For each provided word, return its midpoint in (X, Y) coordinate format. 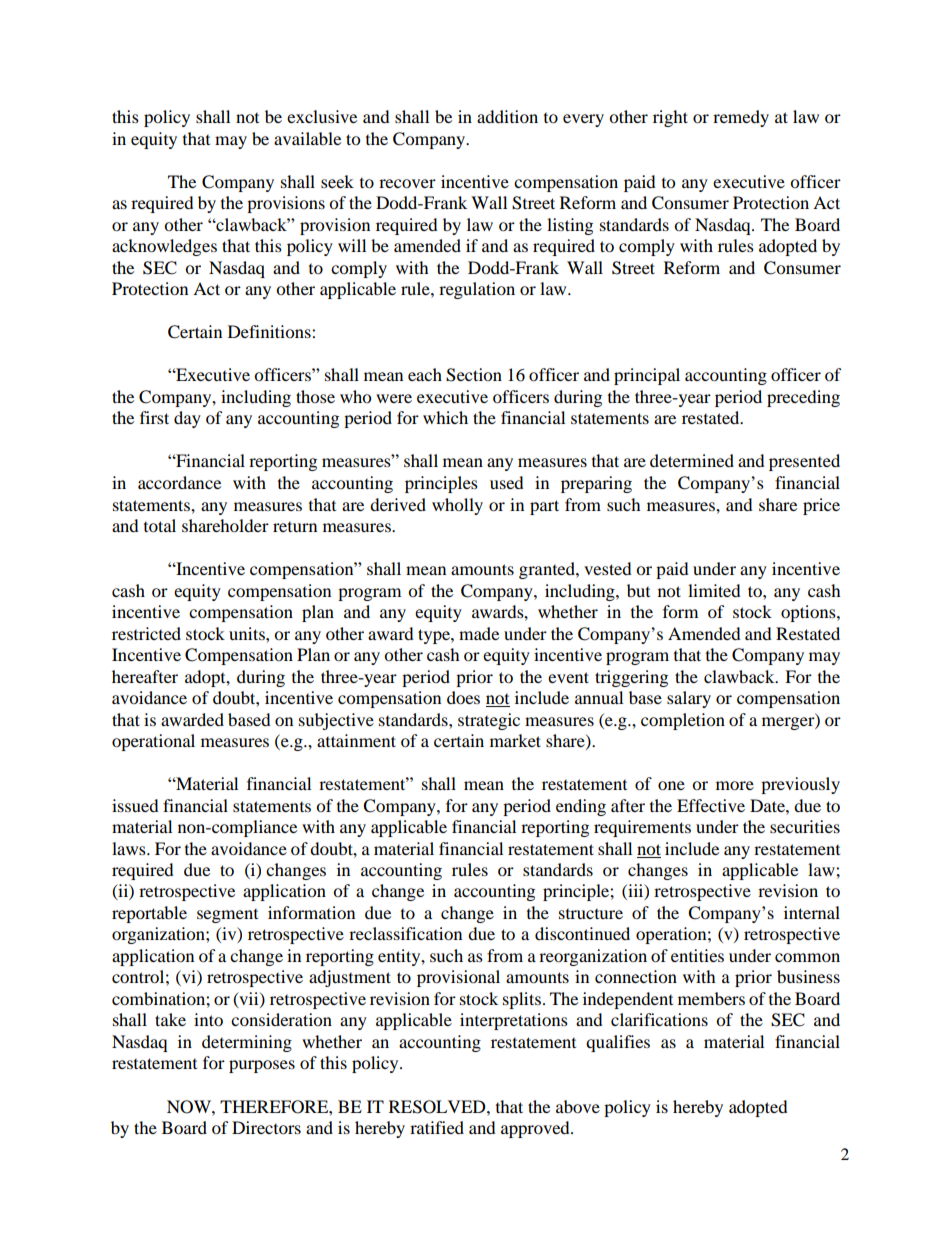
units (248, 633)
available (307, 138)
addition (507, 116)
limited (714, 590)
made (479, 633)
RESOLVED (438, 1107)
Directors (266, 1127)
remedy (741, 118)
